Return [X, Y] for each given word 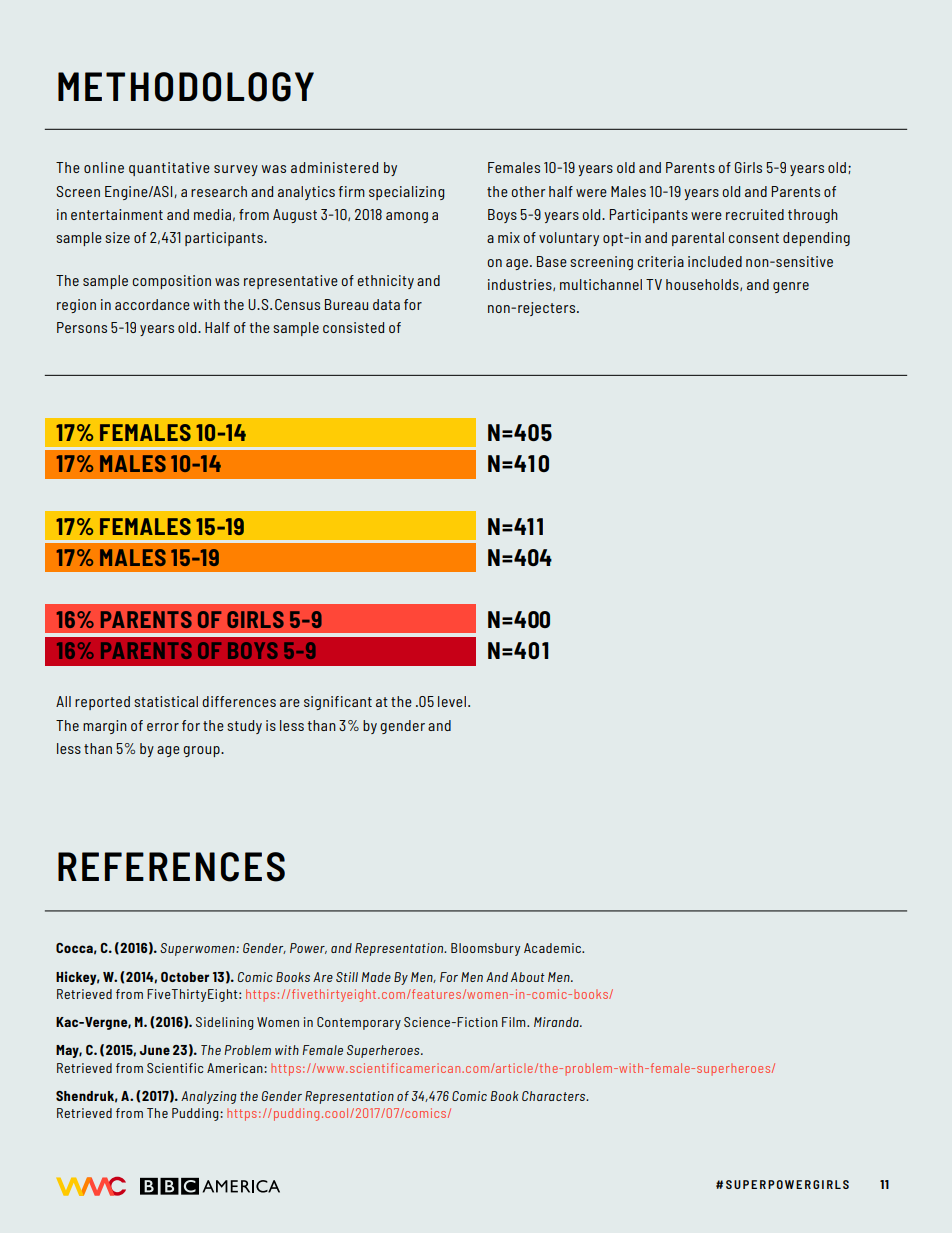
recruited [755, 214]
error [163, 727]
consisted [353, 327]
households [703, 285]
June [155, 1050]
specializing [406, 193]
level [452, 701]
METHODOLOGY [186, 87]
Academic [553, 948]
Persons [82, 327]
